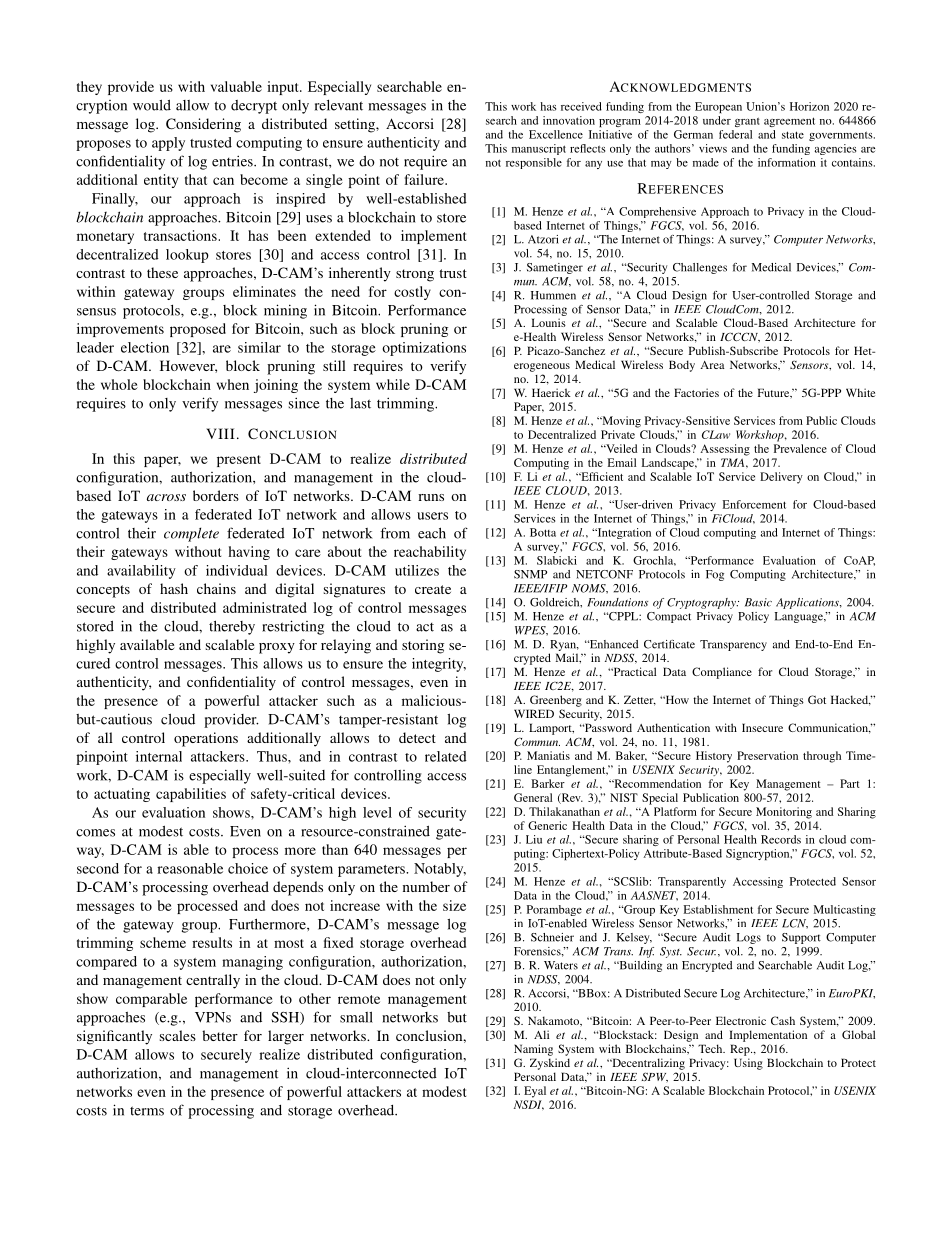 The height and width of the screenshot is (1233, 952). Describe the element at coordinates (174, 588) in the screenshot. I see `hash` at that location.
